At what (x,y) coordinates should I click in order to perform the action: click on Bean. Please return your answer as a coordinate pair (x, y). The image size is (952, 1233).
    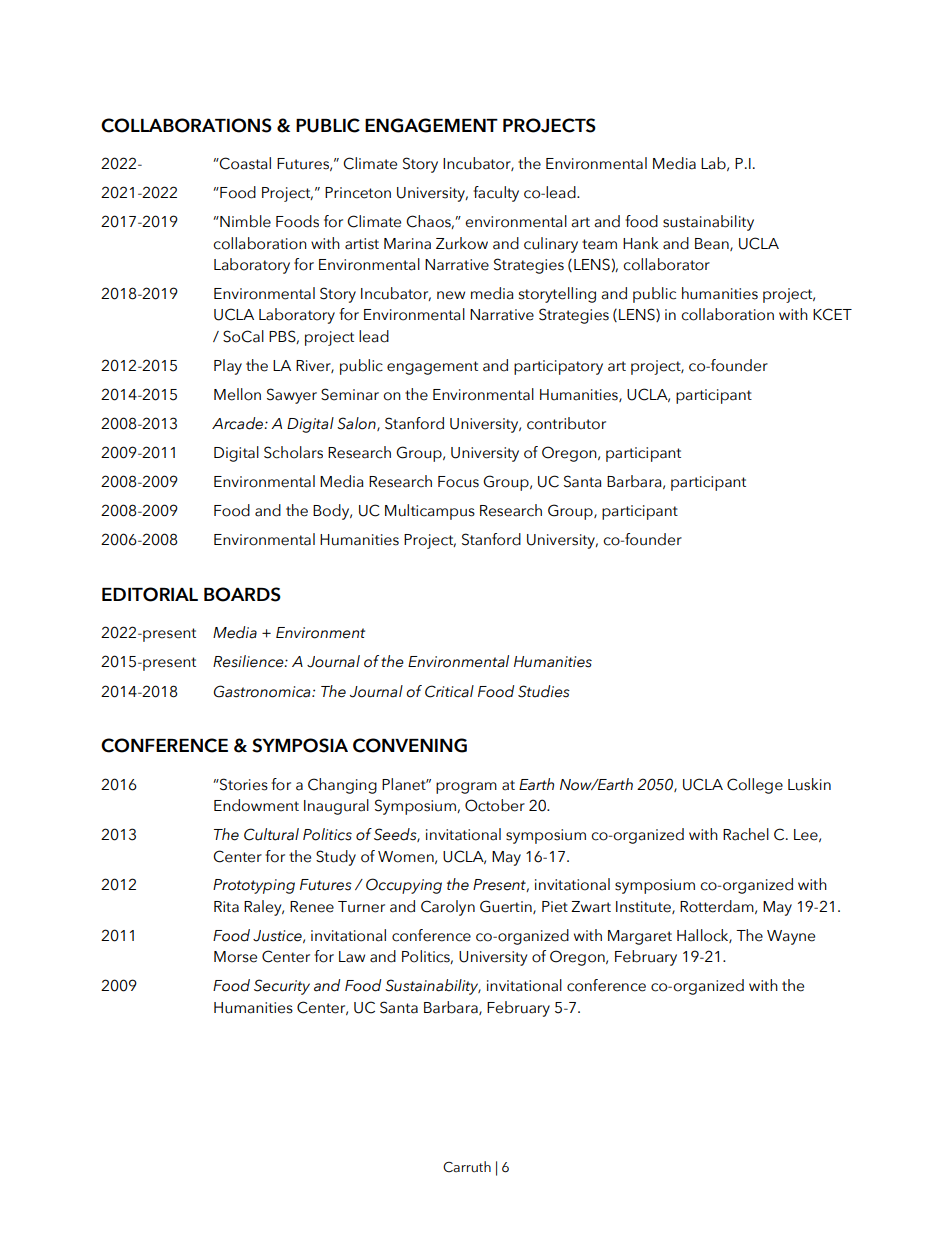
    Looking at the image, I should click on (713, 244).
